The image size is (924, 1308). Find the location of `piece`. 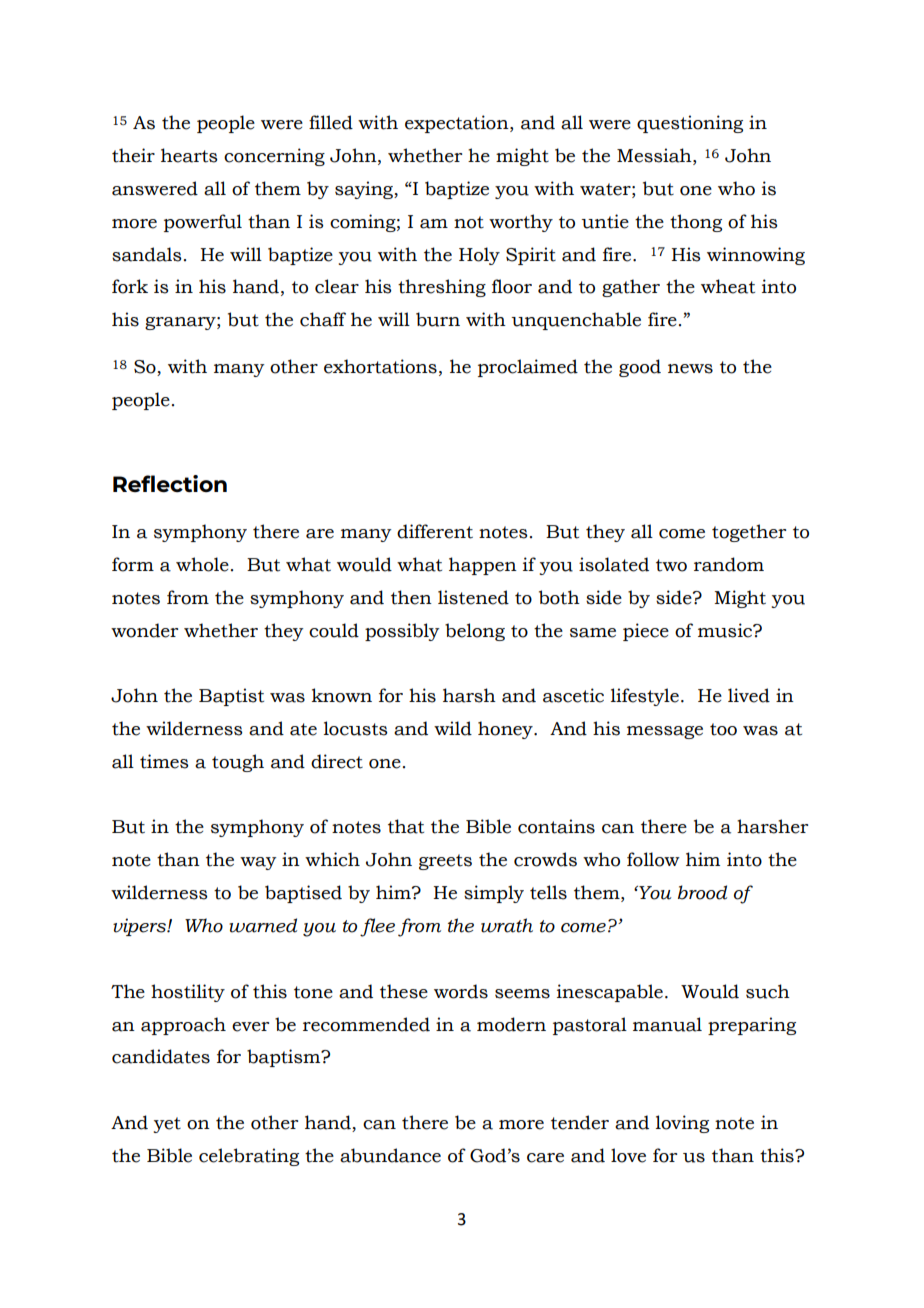

piece is located at coordinates (646, 632).
